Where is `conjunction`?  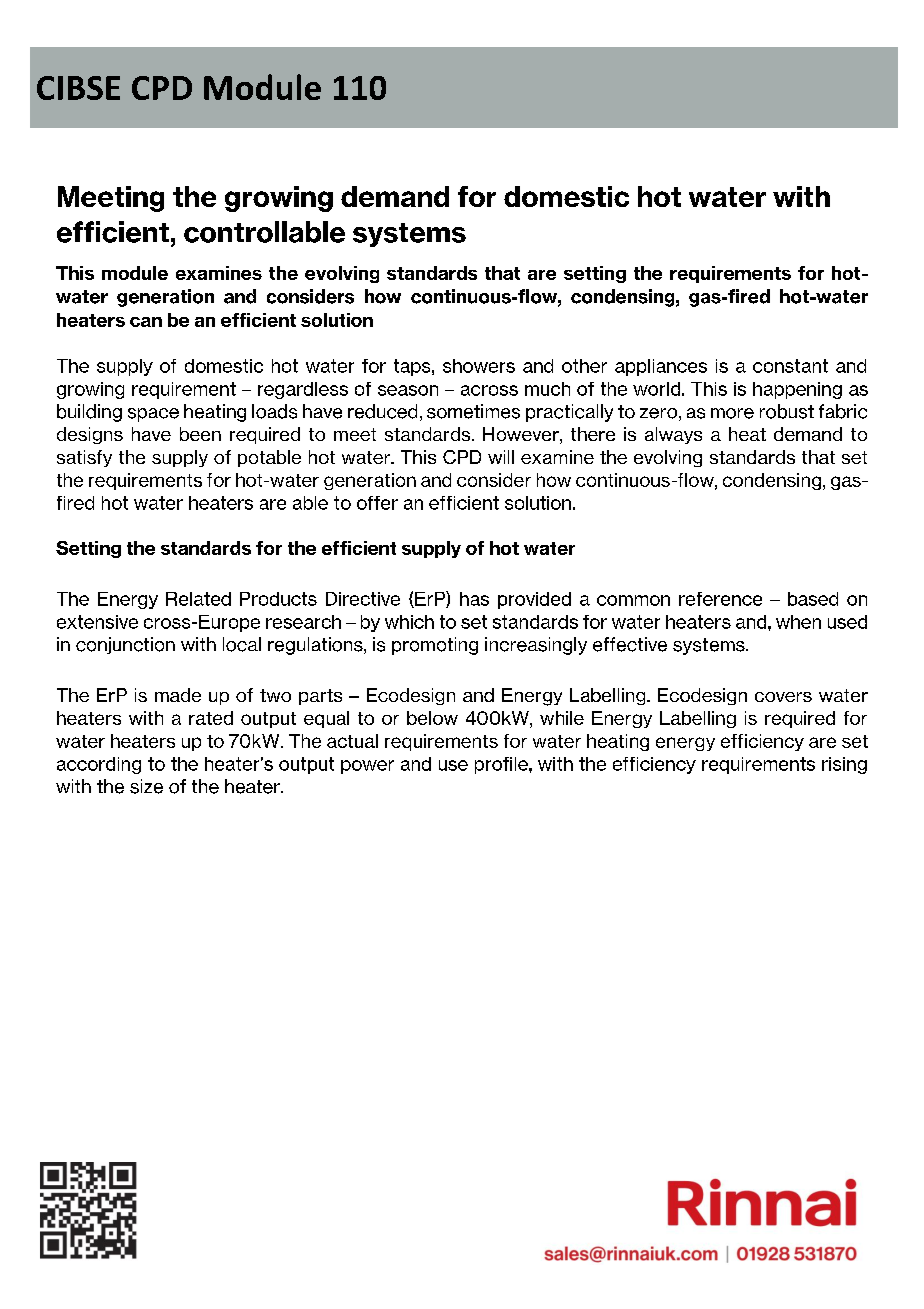 conjunction is located at coordinates (125, 645).
